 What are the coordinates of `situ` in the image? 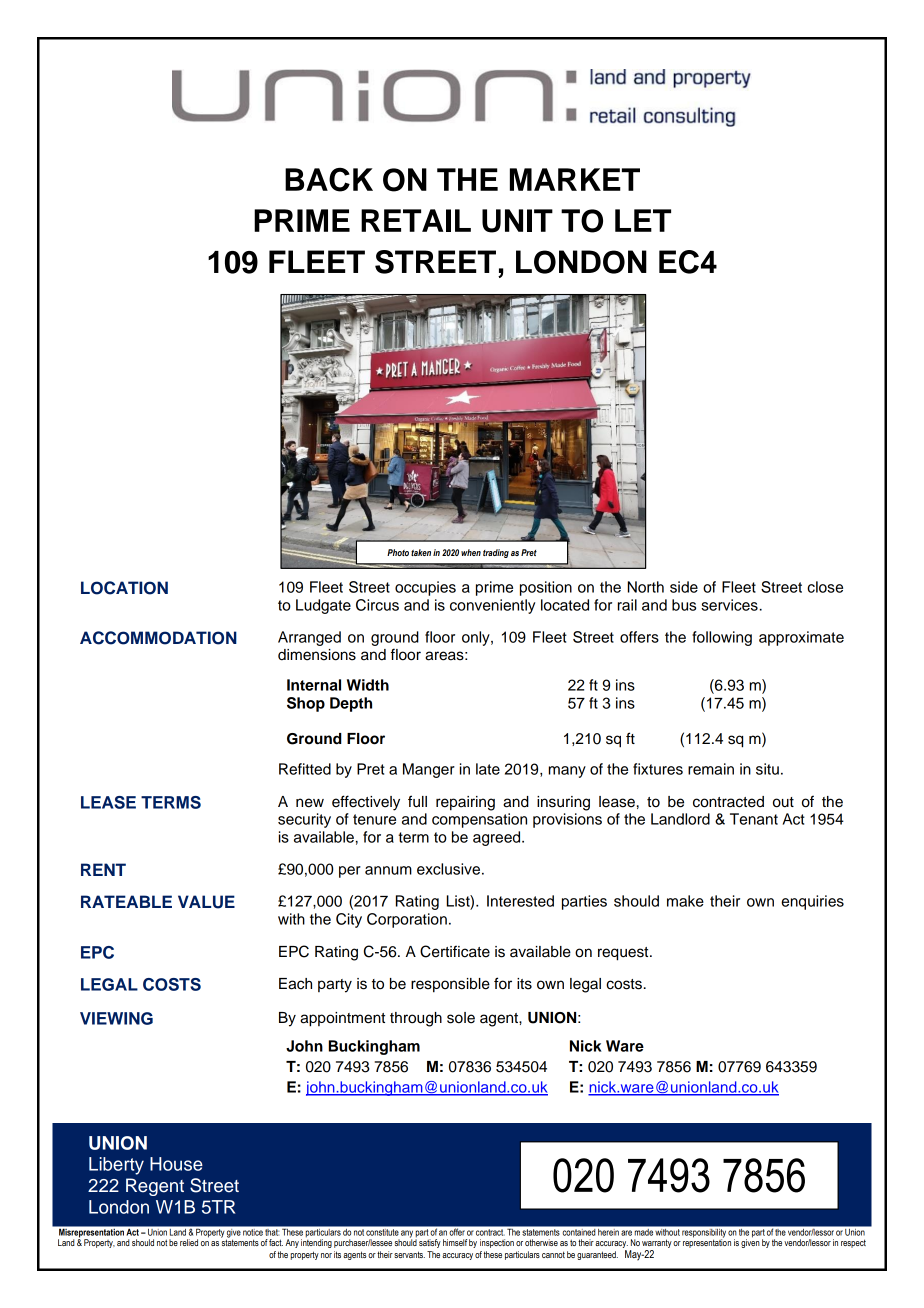 It's located at (767, 769).
